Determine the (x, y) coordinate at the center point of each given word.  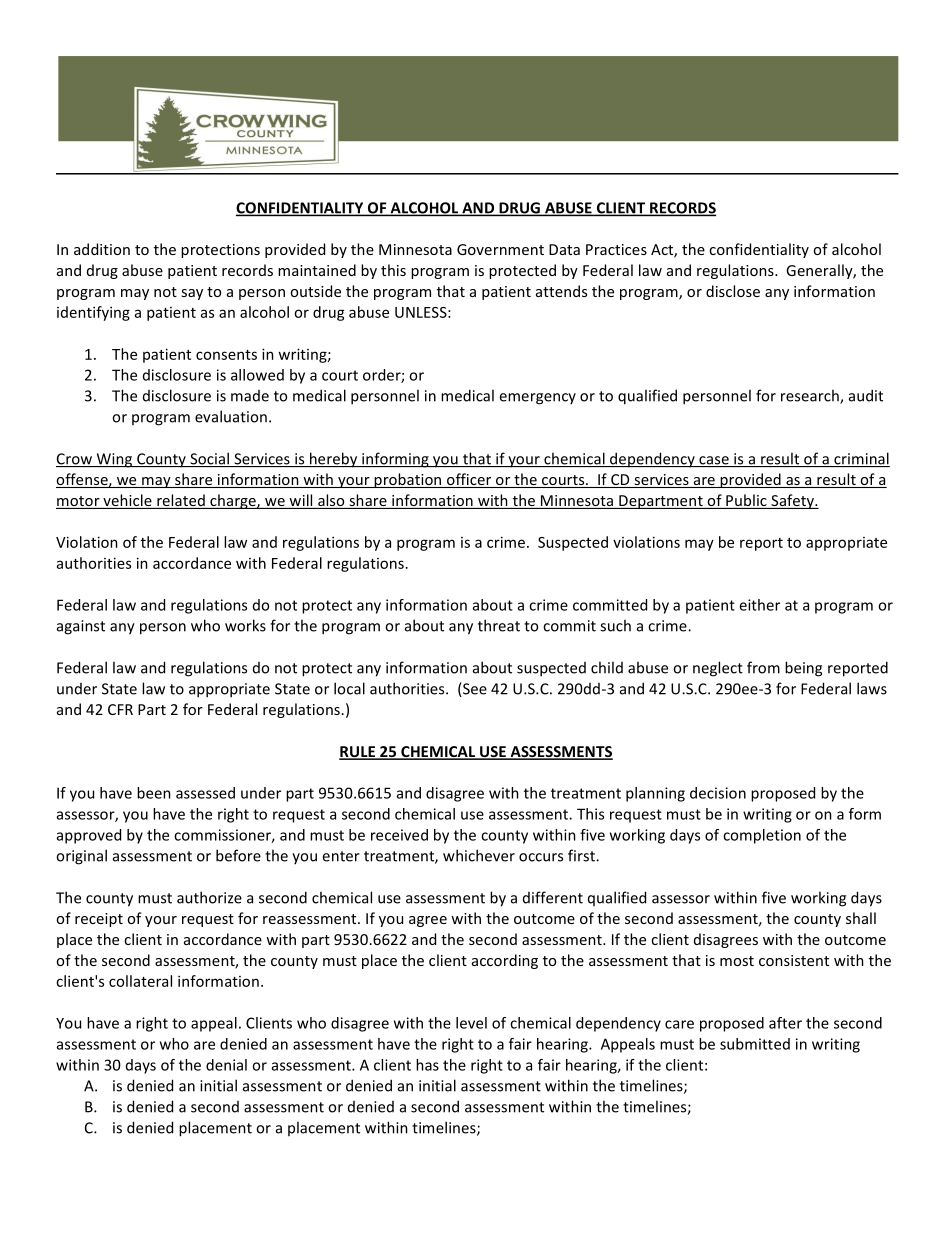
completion (762, 836)
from (763, 667)
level (471, 1023)
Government (500, 249)
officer (469, 480)
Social (209, 459)
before (238, 855)
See (474, 690)
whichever (479, 855)
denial (226, 1065)
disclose (733, 291)
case (714, 461)
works (245, 625)
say (192, 294)
